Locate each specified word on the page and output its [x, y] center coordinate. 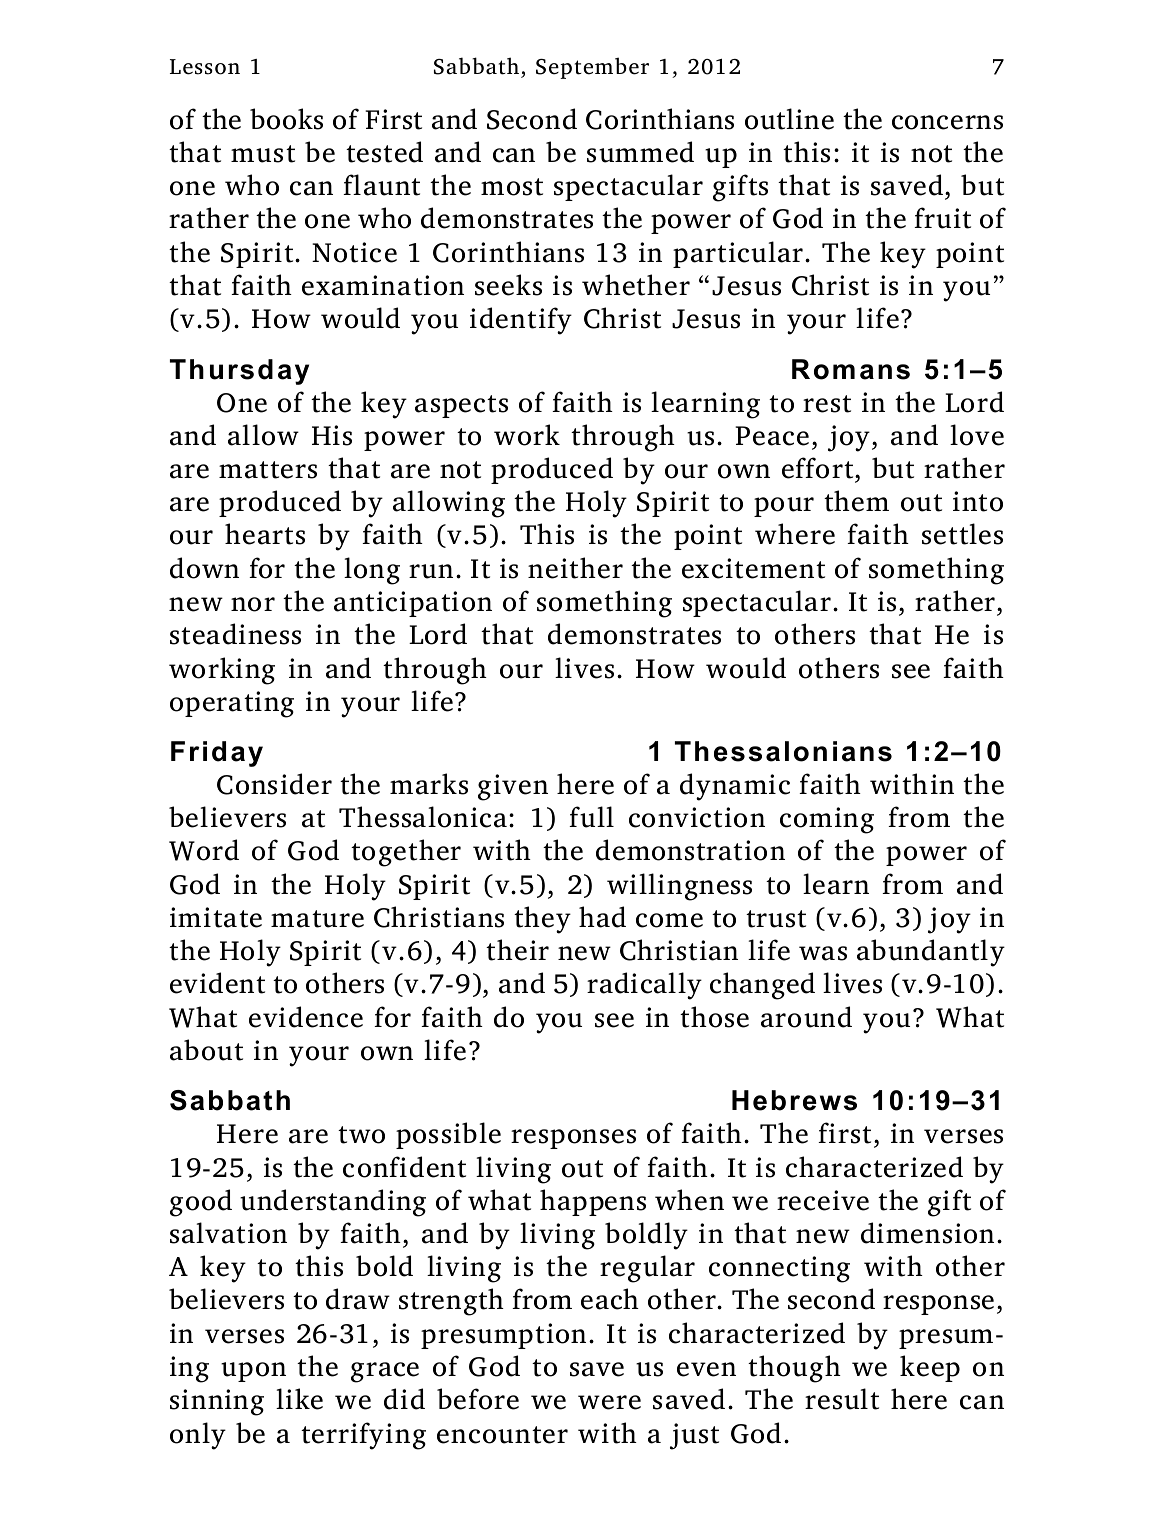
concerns [947, 122]
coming [827, 820]
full [591, 817]
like [299, 1399]
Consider [274, 784]
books [286, 119]
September [592, 68]
